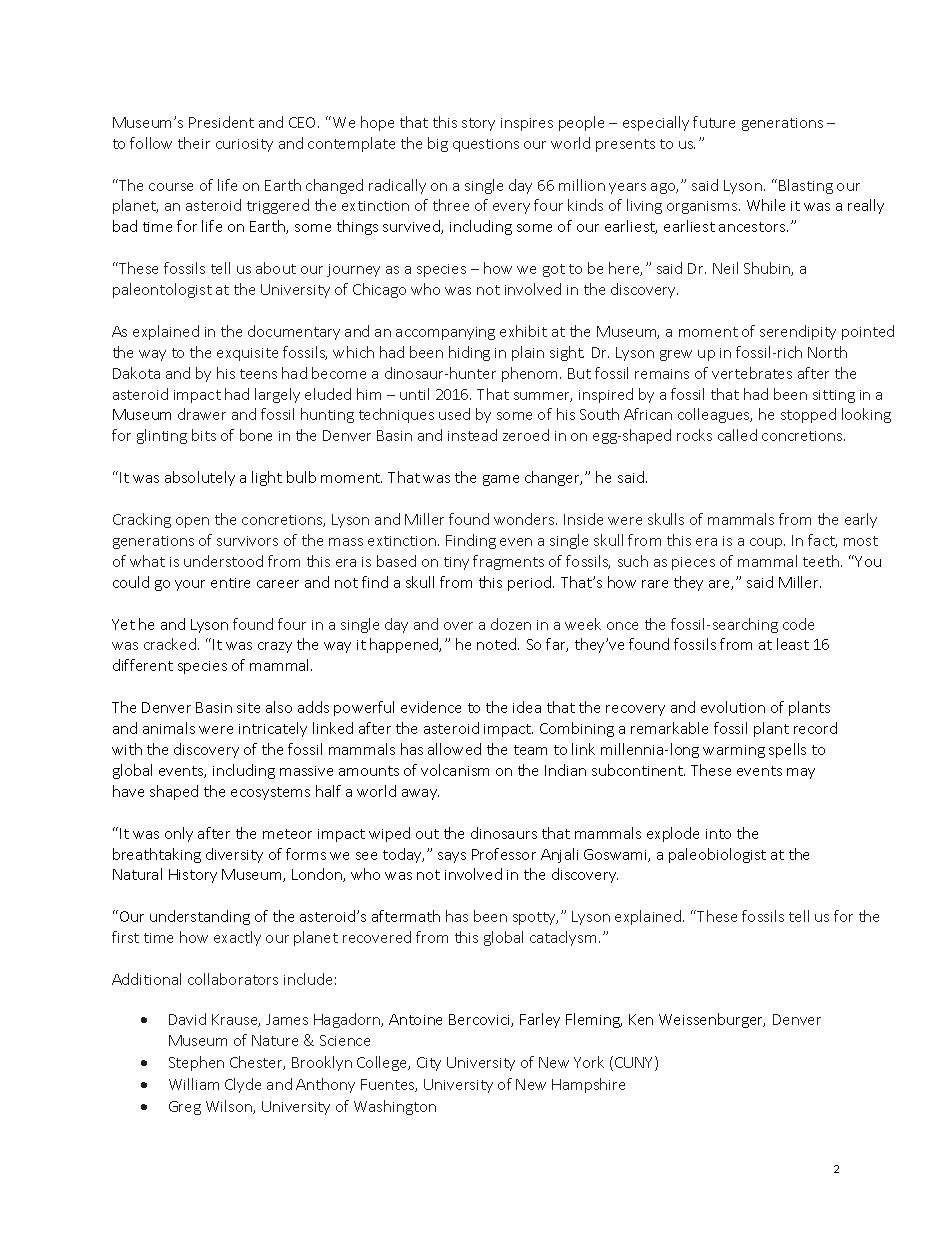 Image resolution: width=952 pixels, height=1233 pixels. What do you see at coordinates (486, 145) in the screenshot?
I see `questions` at bounding box center [486, 145].
